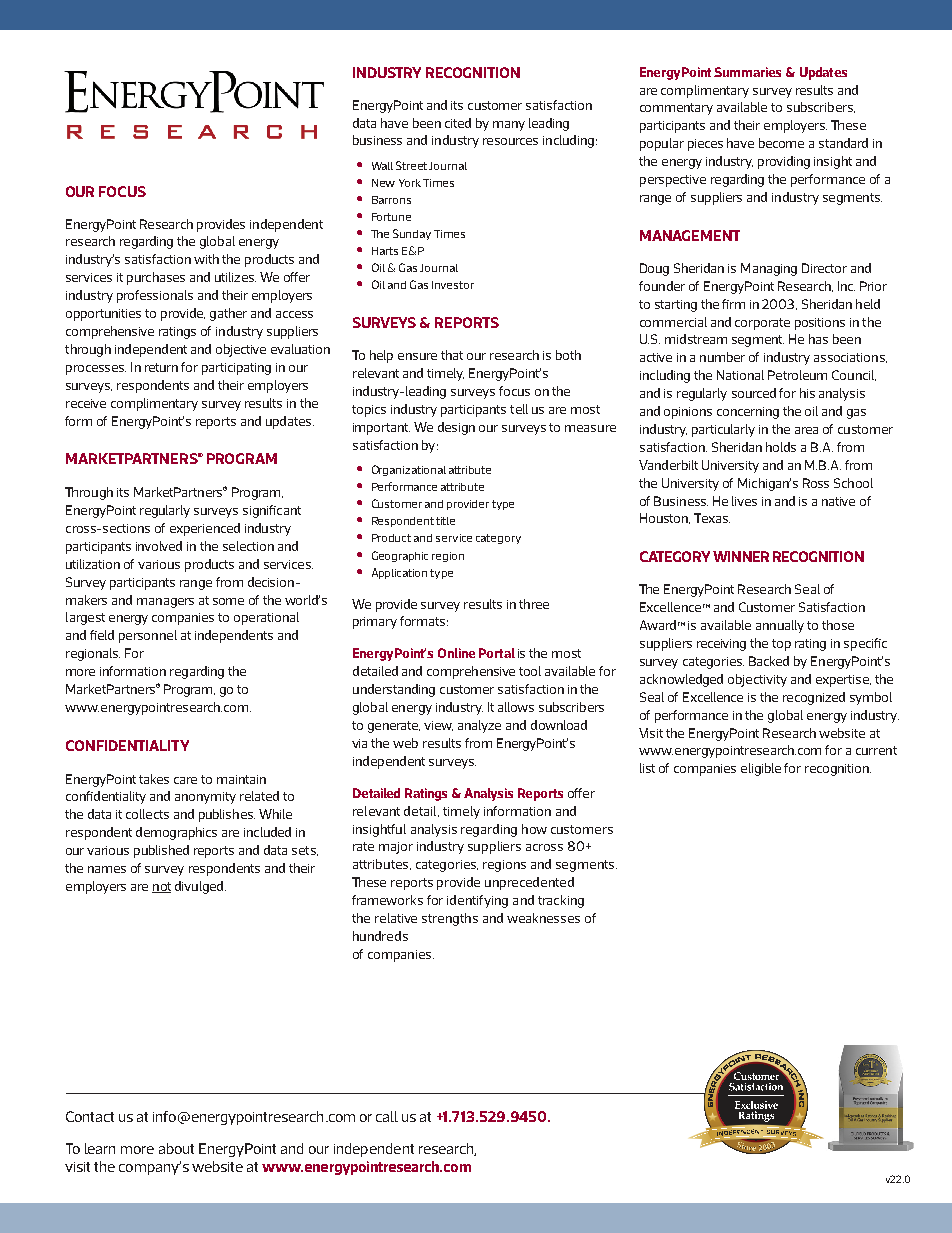 Image resolution: width=952 pixels, height=1233 pixels. What do you see at coordinates (382, 166) in the screenshot?
I see `Wall` at bounding box center [382, 166].
